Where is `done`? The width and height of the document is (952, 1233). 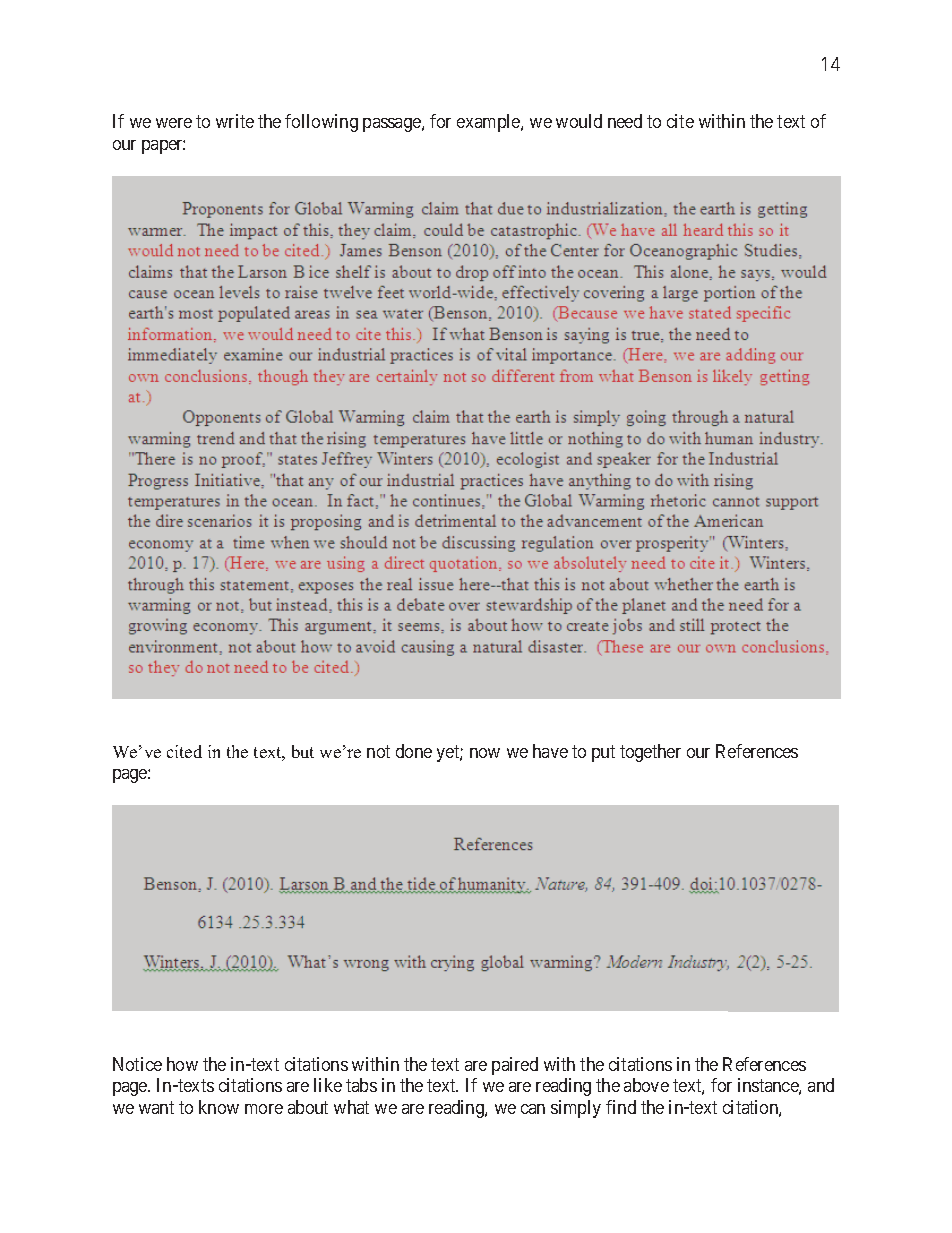
done is located at coordinates (414, 751).
